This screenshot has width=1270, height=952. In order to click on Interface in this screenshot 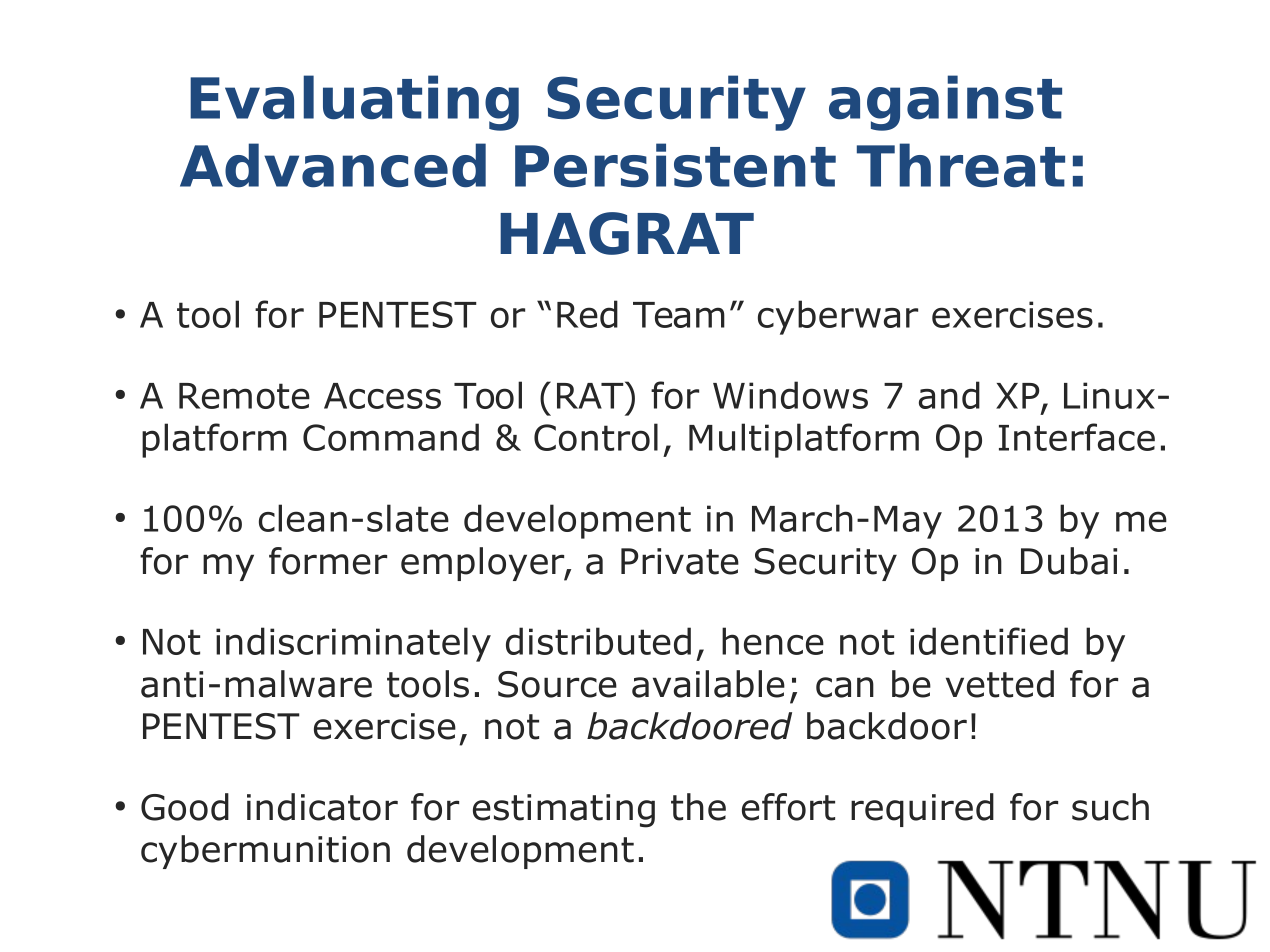, I will do `click(1077, 437)`.
